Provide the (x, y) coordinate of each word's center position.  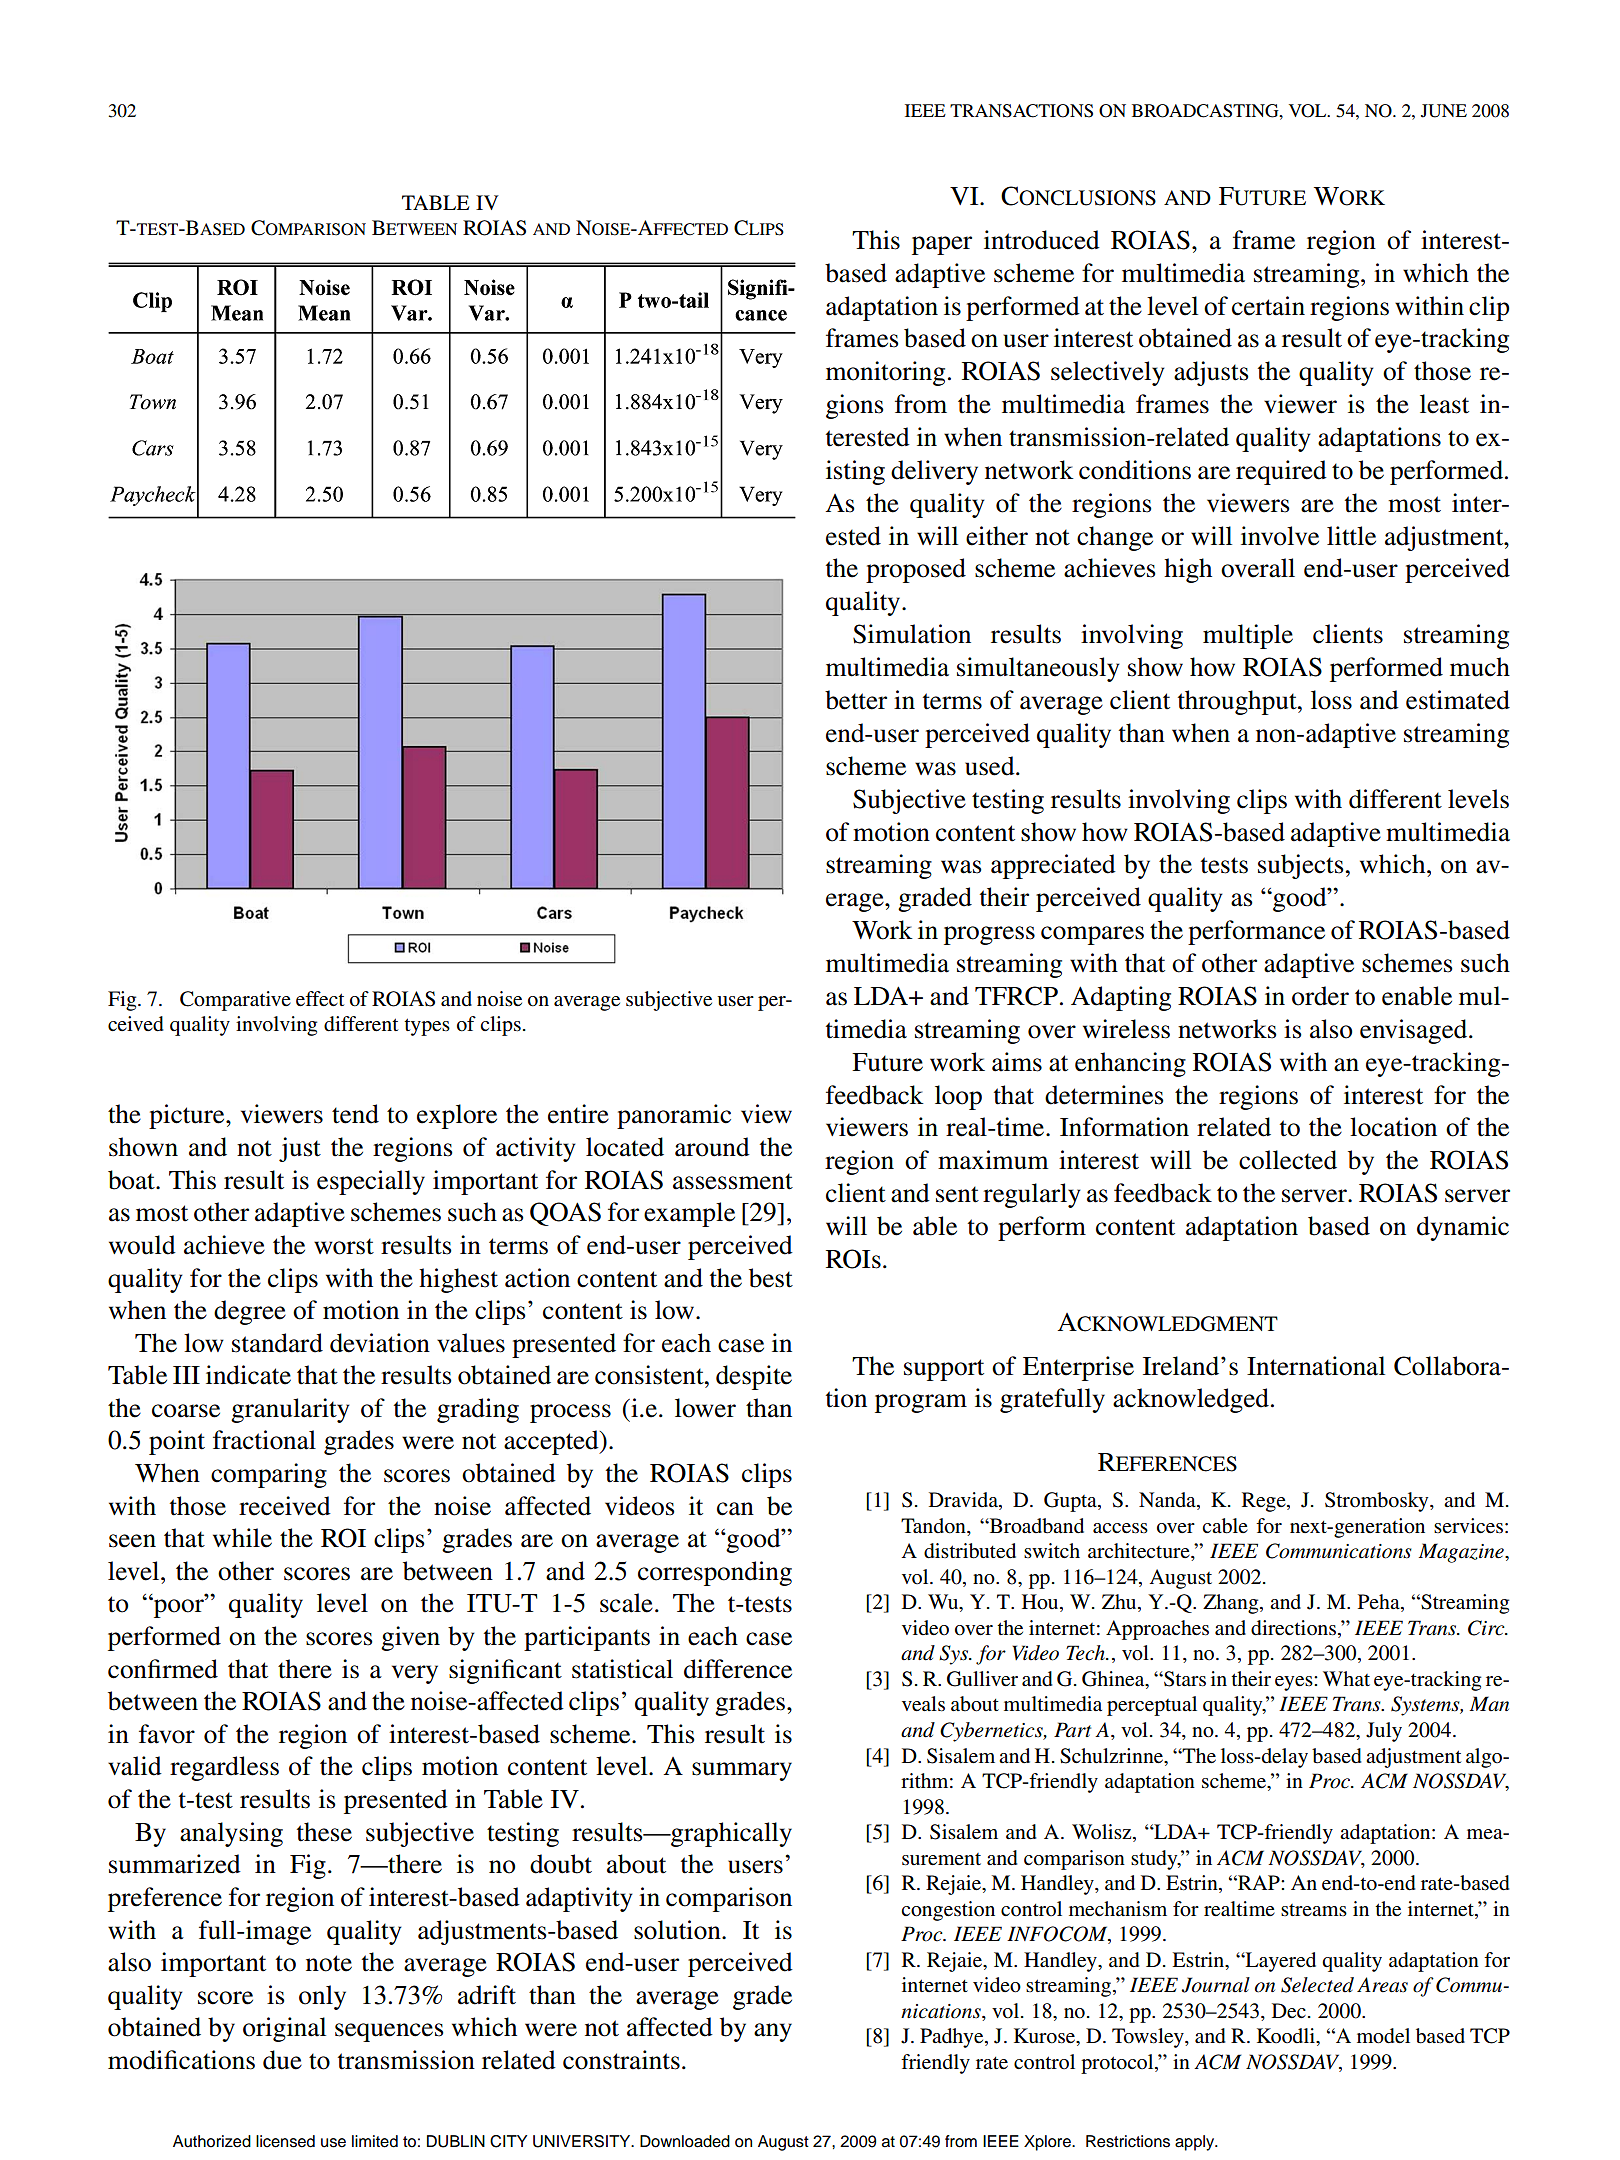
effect (320, 999)
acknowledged (1191, 1400)
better (856, 700)
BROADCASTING (1206, 111)
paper (942, 245)
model (1383, 2036)
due (282, 2060)
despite (754, 1377)
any (773, 2032)
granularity (290, 1410)
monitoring (885, 373)
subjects (1302, 866)
